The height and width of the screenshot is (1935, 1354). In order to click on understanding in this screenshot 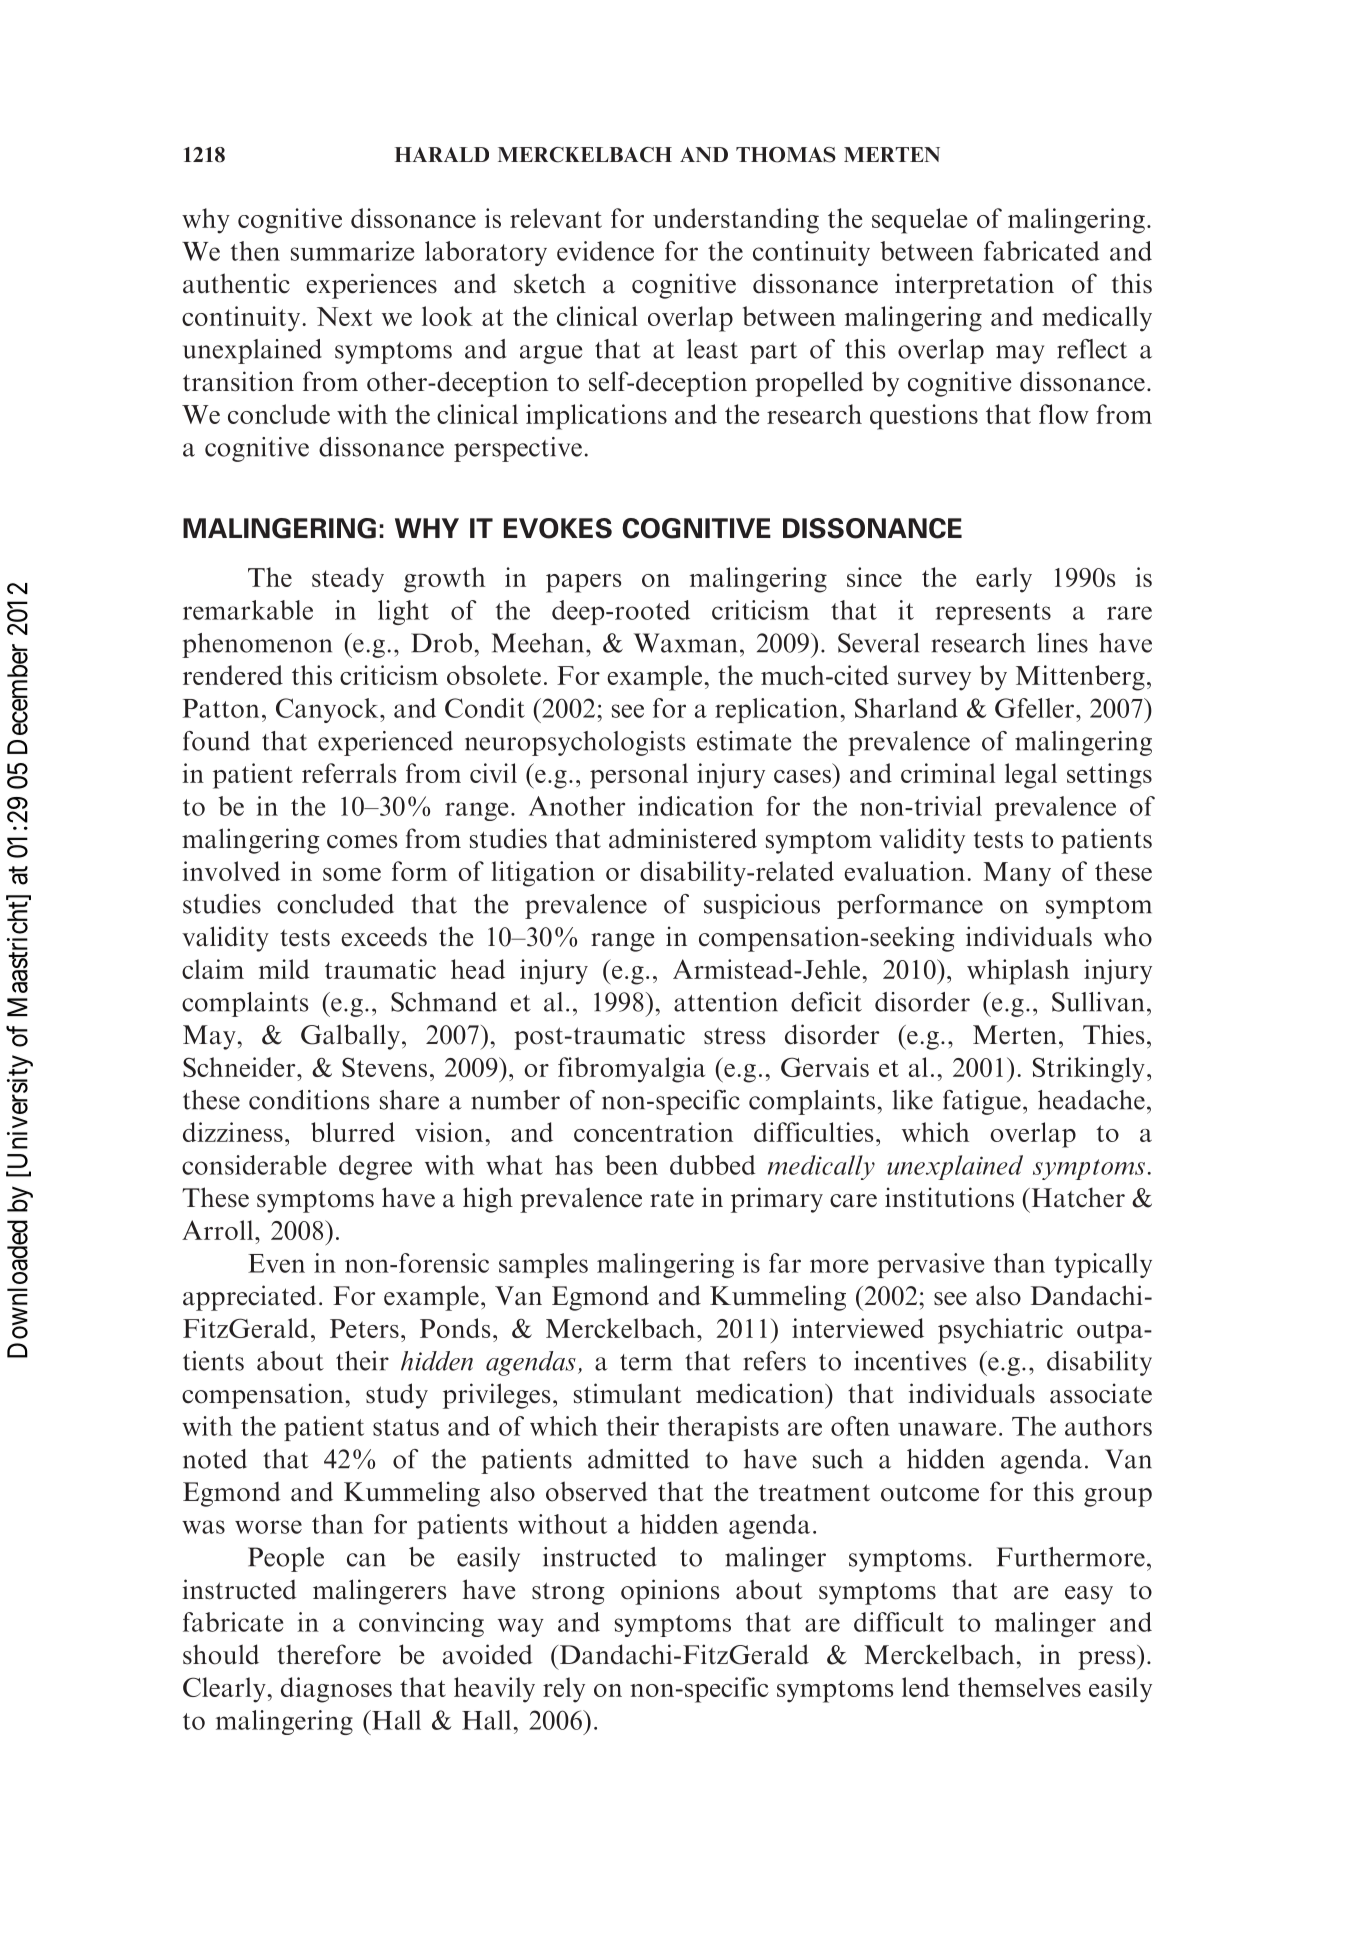, I will do `click(736, 221)`.
